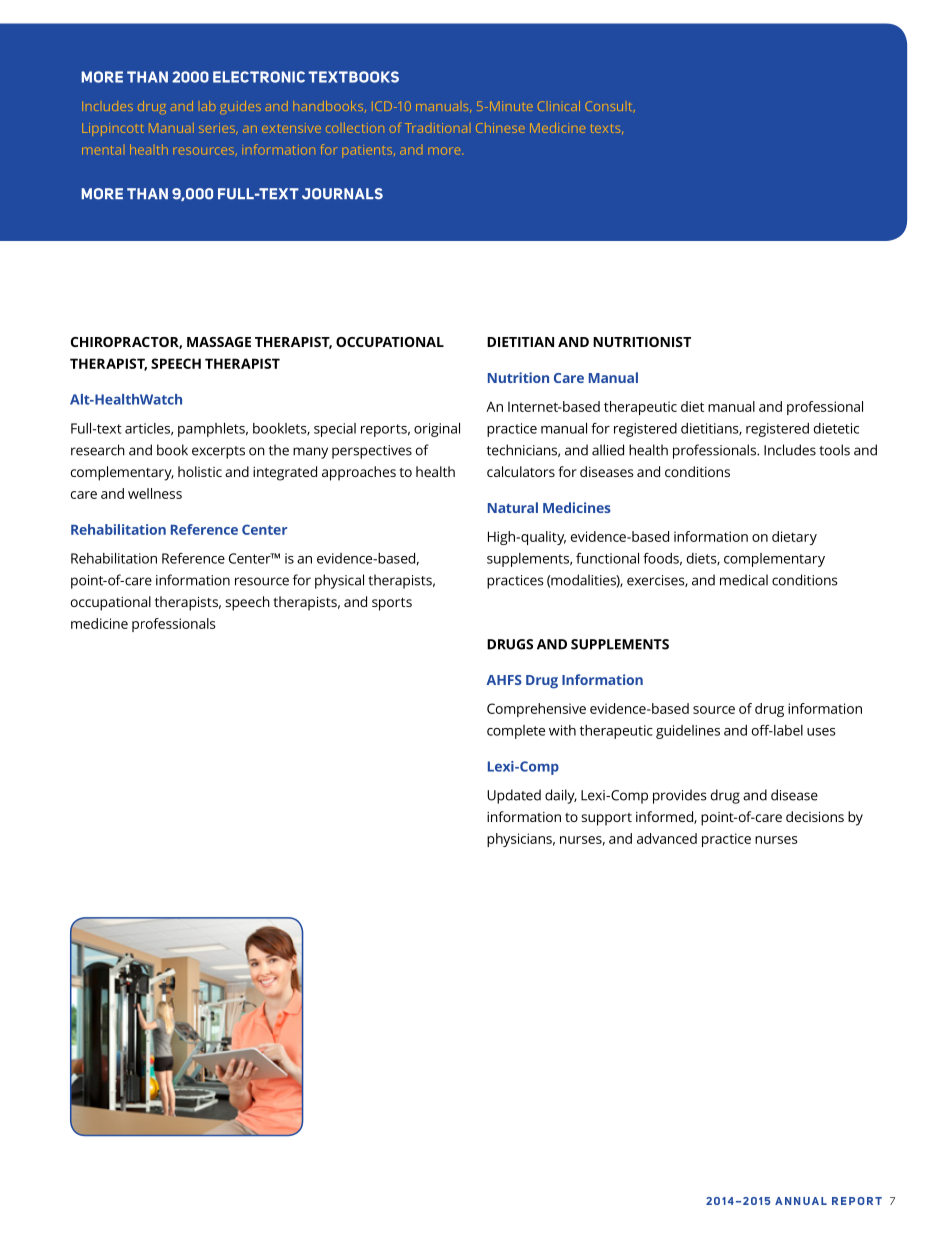 The image size is (952, 1233). I want to click on Updated, so click(514, 796).
